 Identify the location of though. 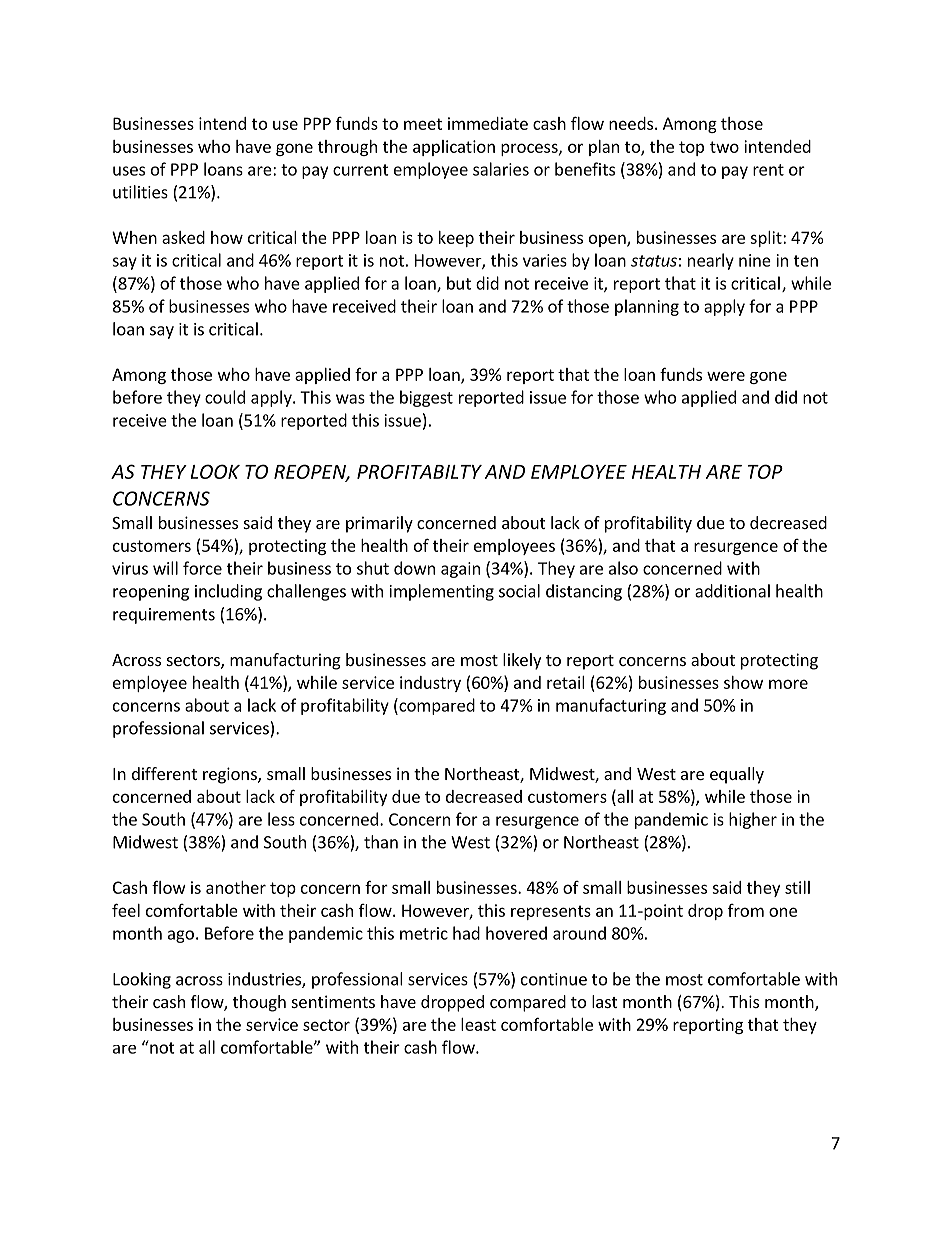
(259, 1003).
